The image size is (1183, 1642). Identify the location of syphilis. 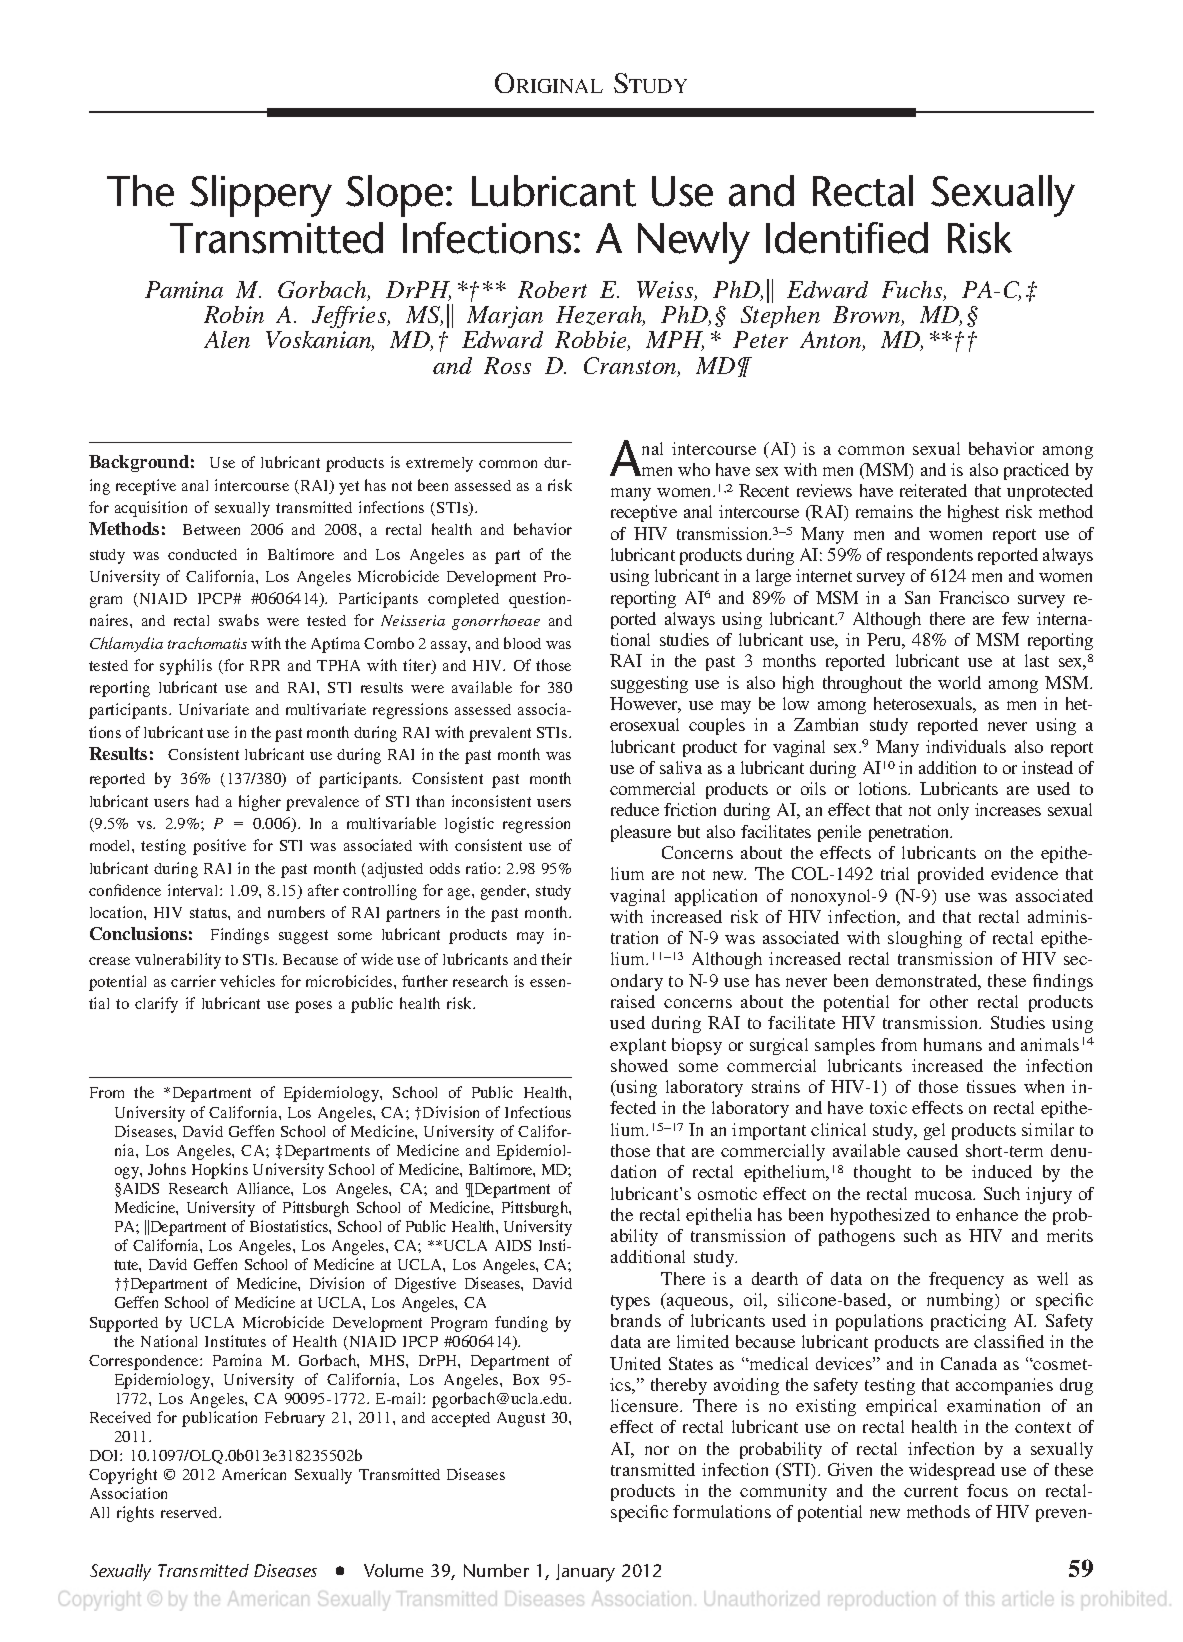
(186, 667).
